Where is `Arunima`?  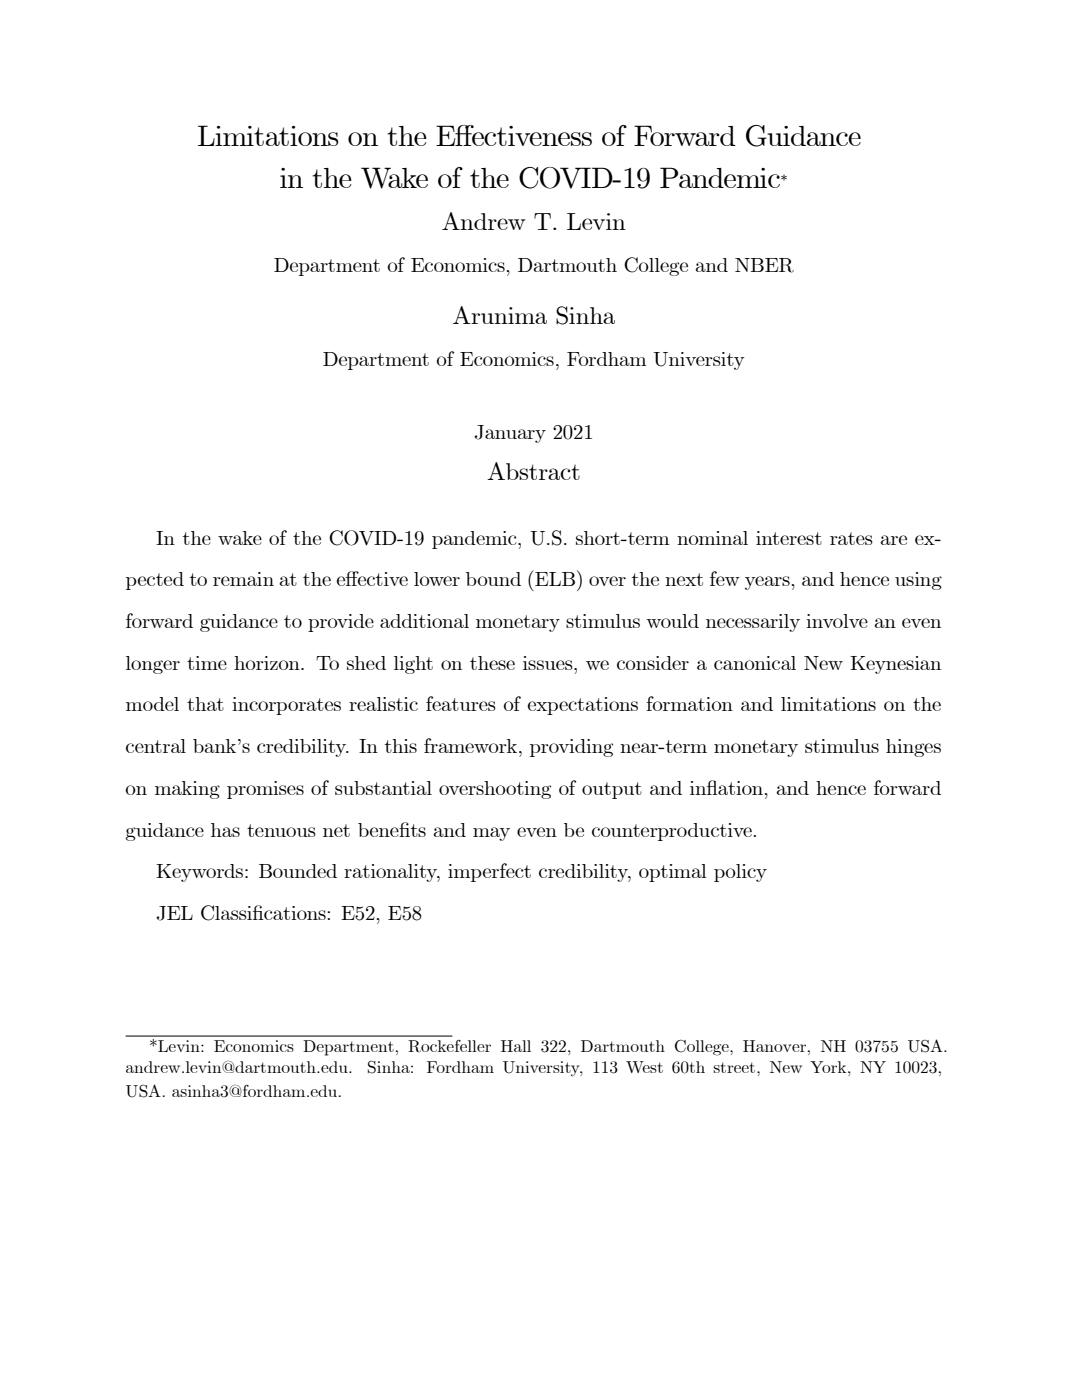 Arunima is located at coordinates (500, 315).
